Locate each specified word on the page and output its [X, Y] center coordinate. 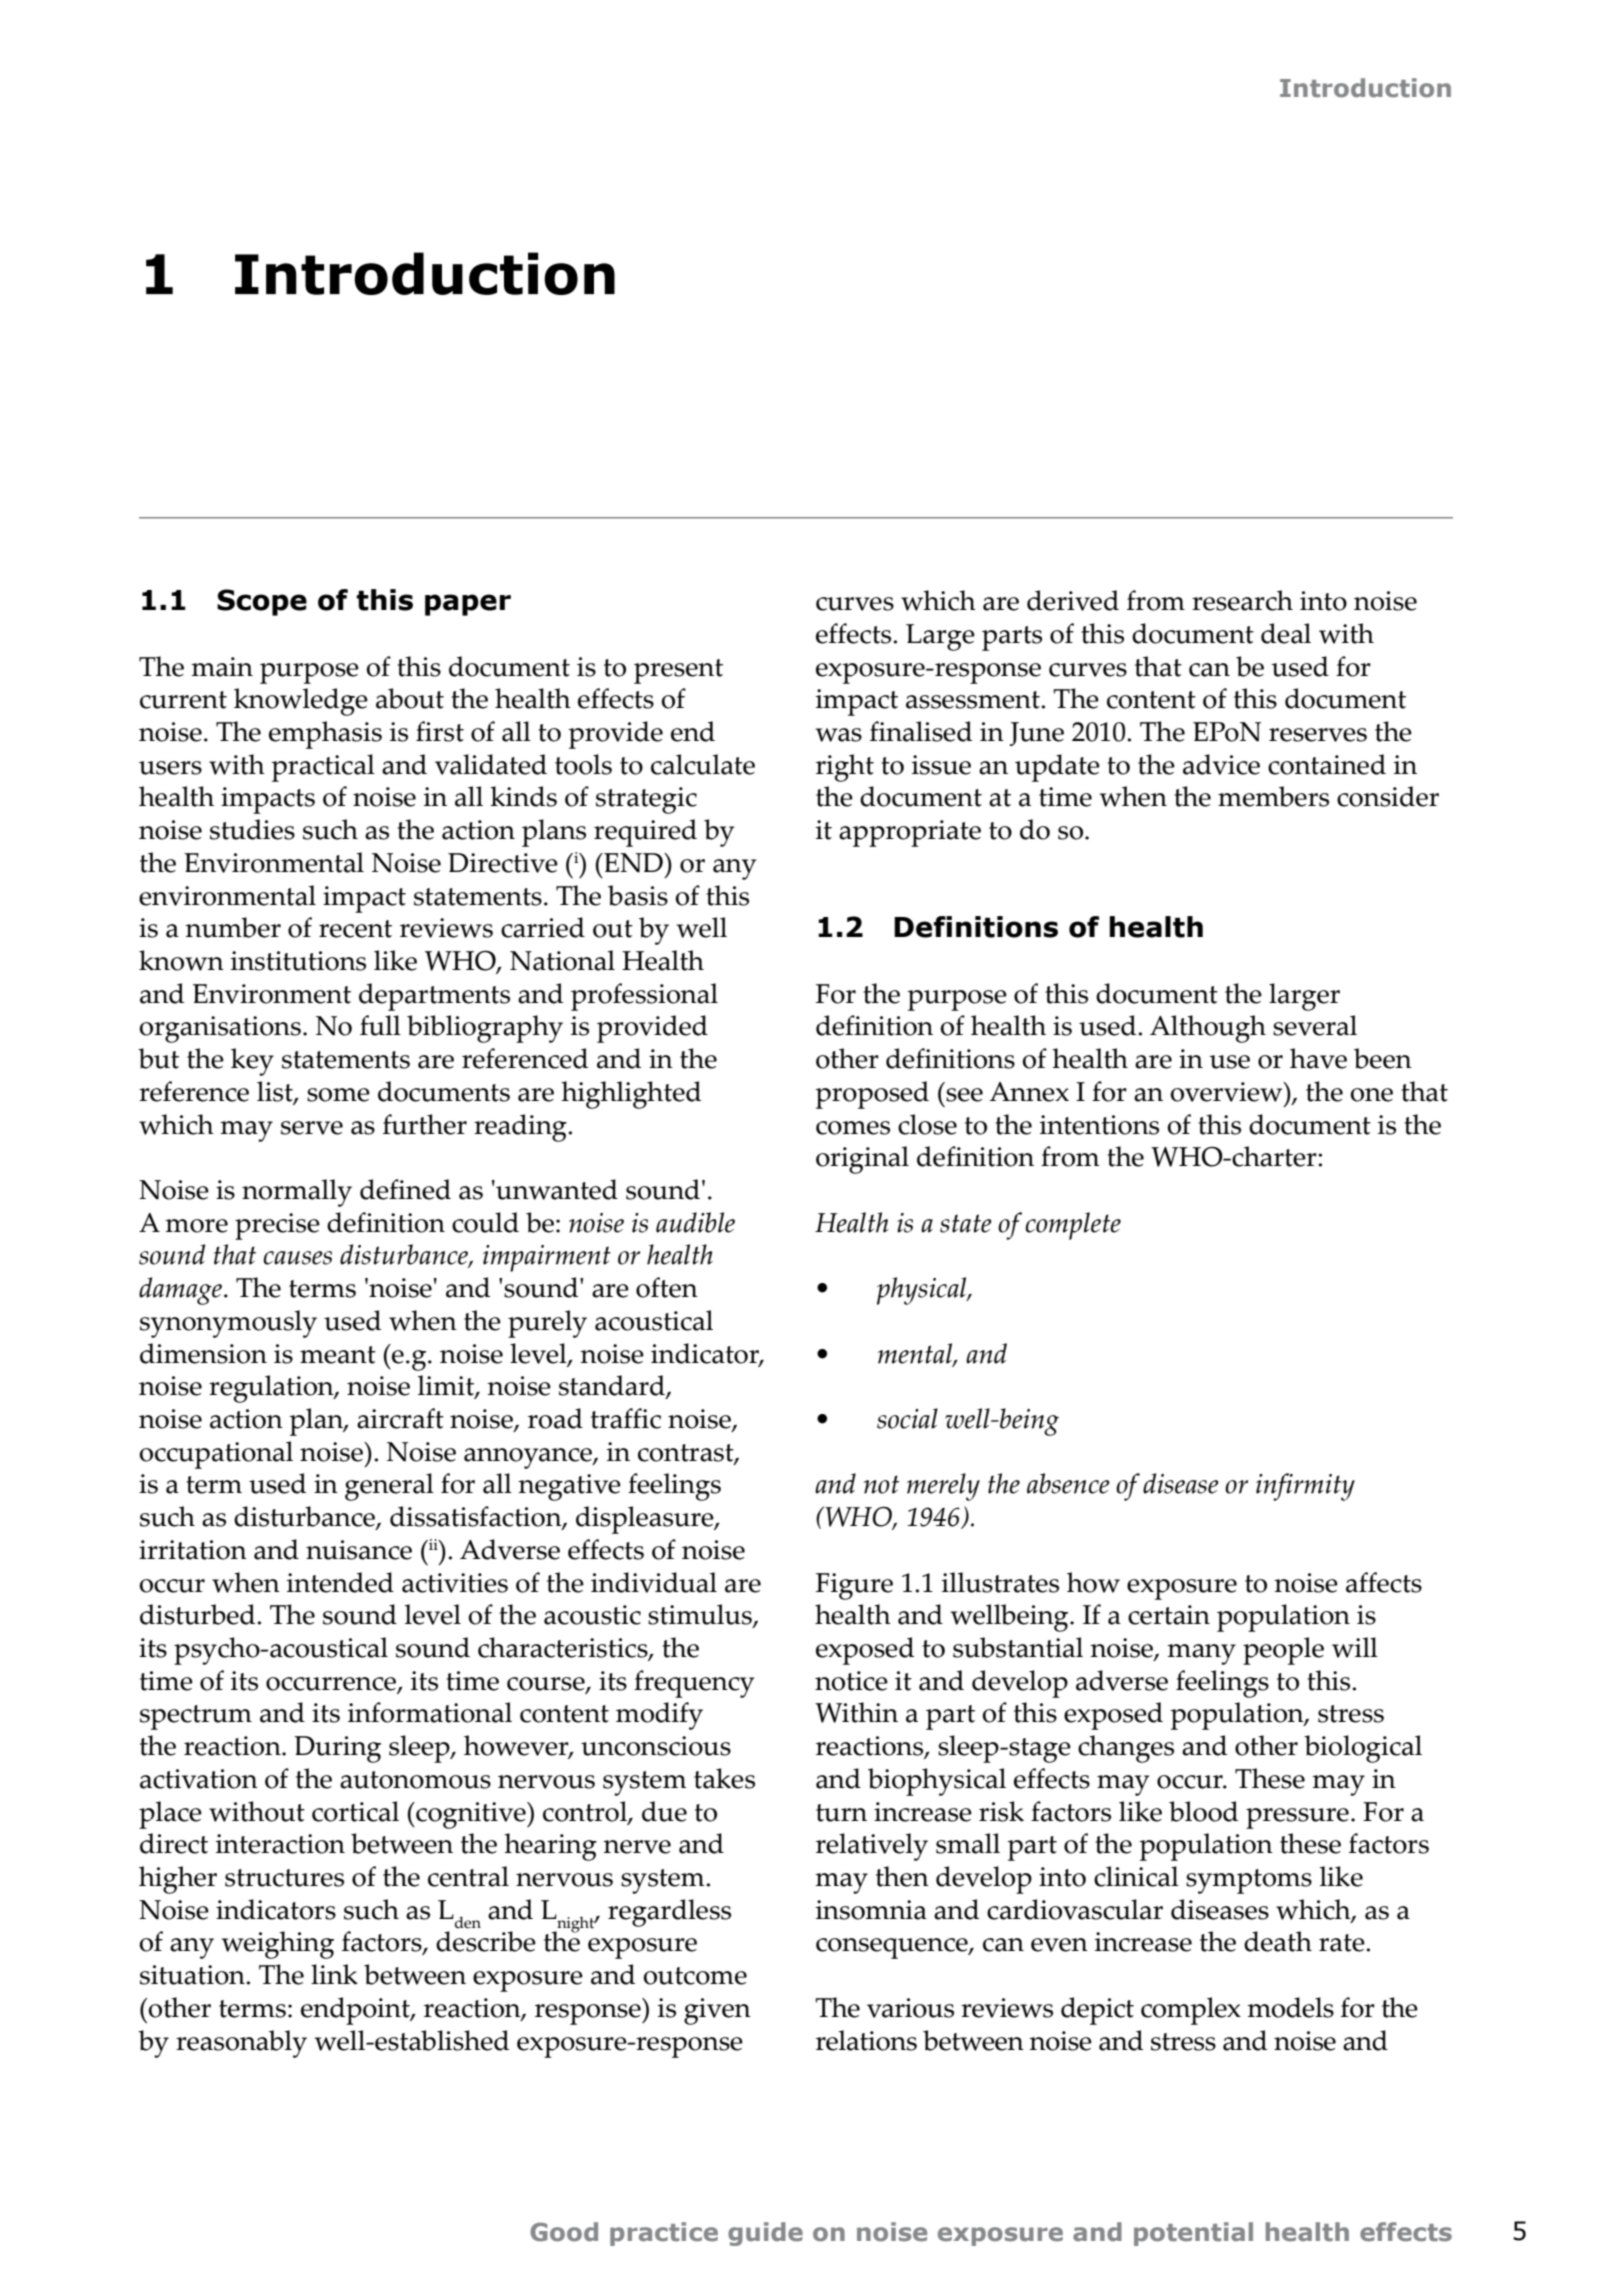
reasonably [241, 2044]
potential [1193, 2234]
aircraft [400, 1418]
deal [1286, 633]
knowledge [301, 702]
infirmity [1305, 1487]
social [907, 1418]
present [678, 671]
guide [765, 2234]
